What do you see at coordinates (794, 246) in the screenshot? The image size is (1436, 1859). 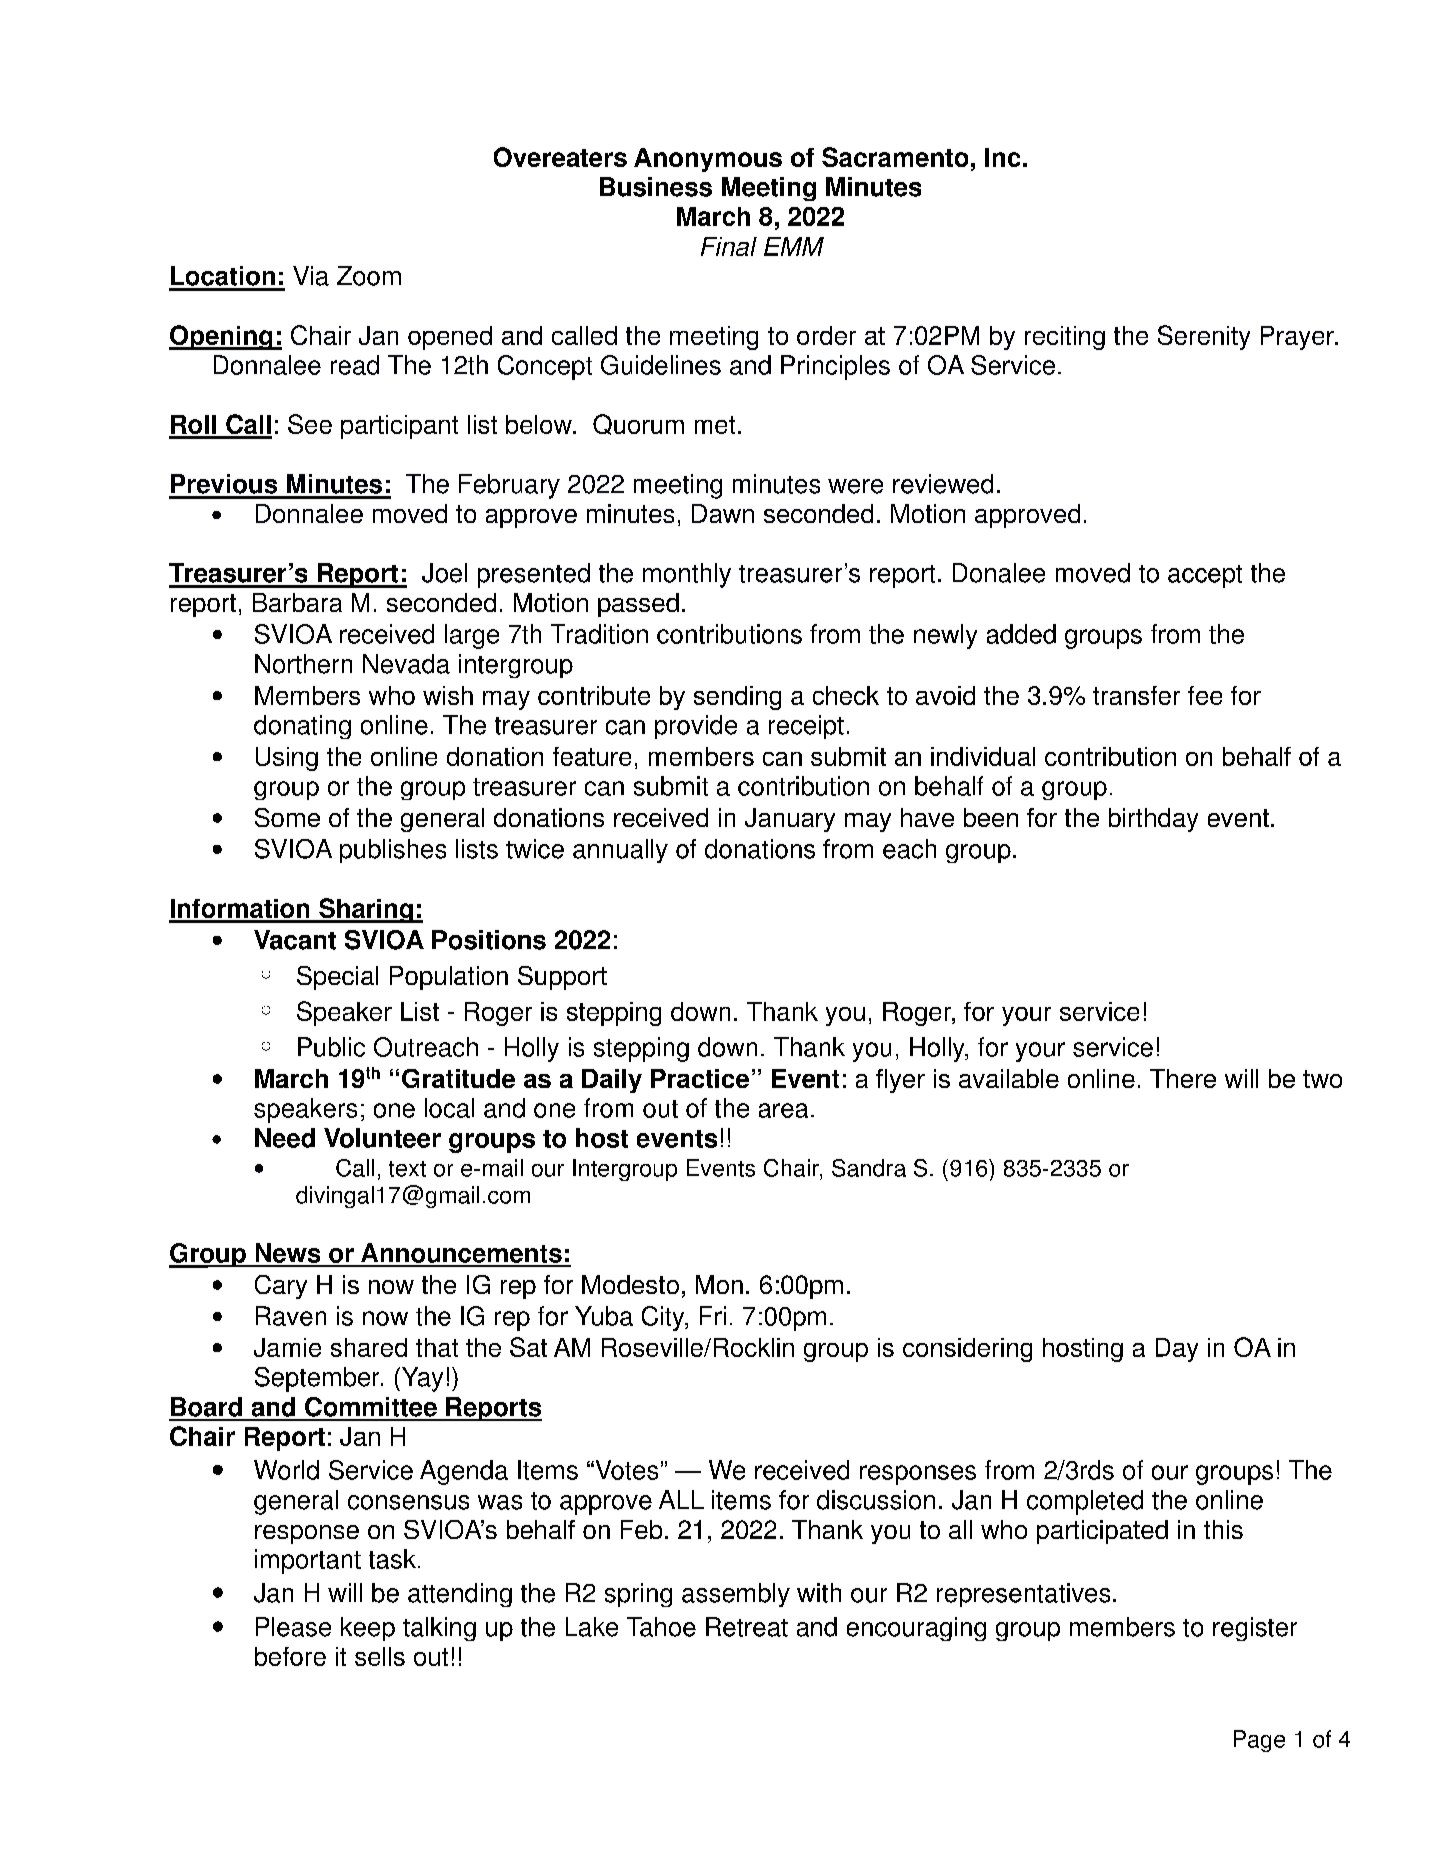 I see `EMM` at bounding box center [794, 246].
